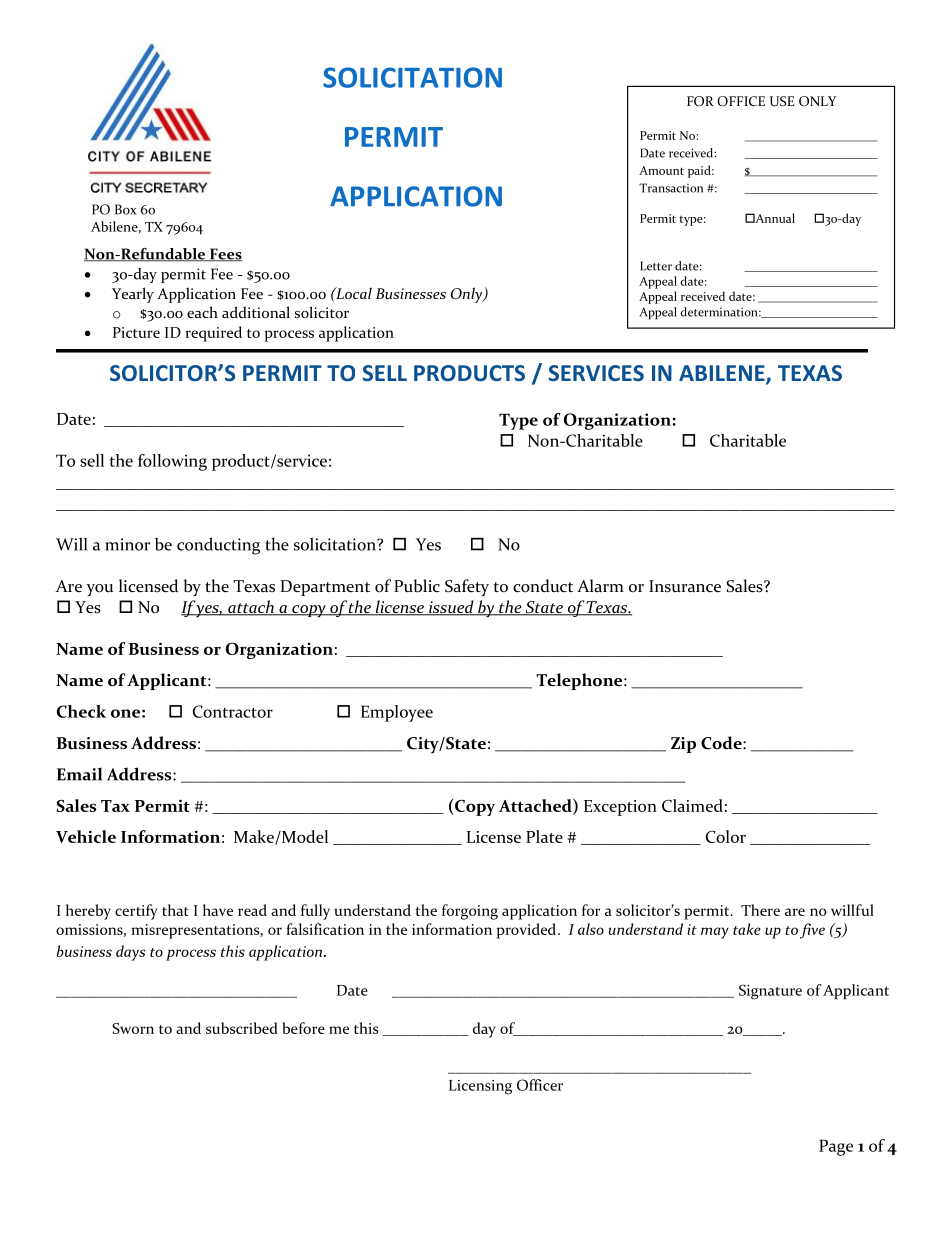 This screenshot has width=952, height=1233. What do you see at coordinates (480, 1087) in the screenshot?
I see `Licensing` at bounding box center [480, 1087].
